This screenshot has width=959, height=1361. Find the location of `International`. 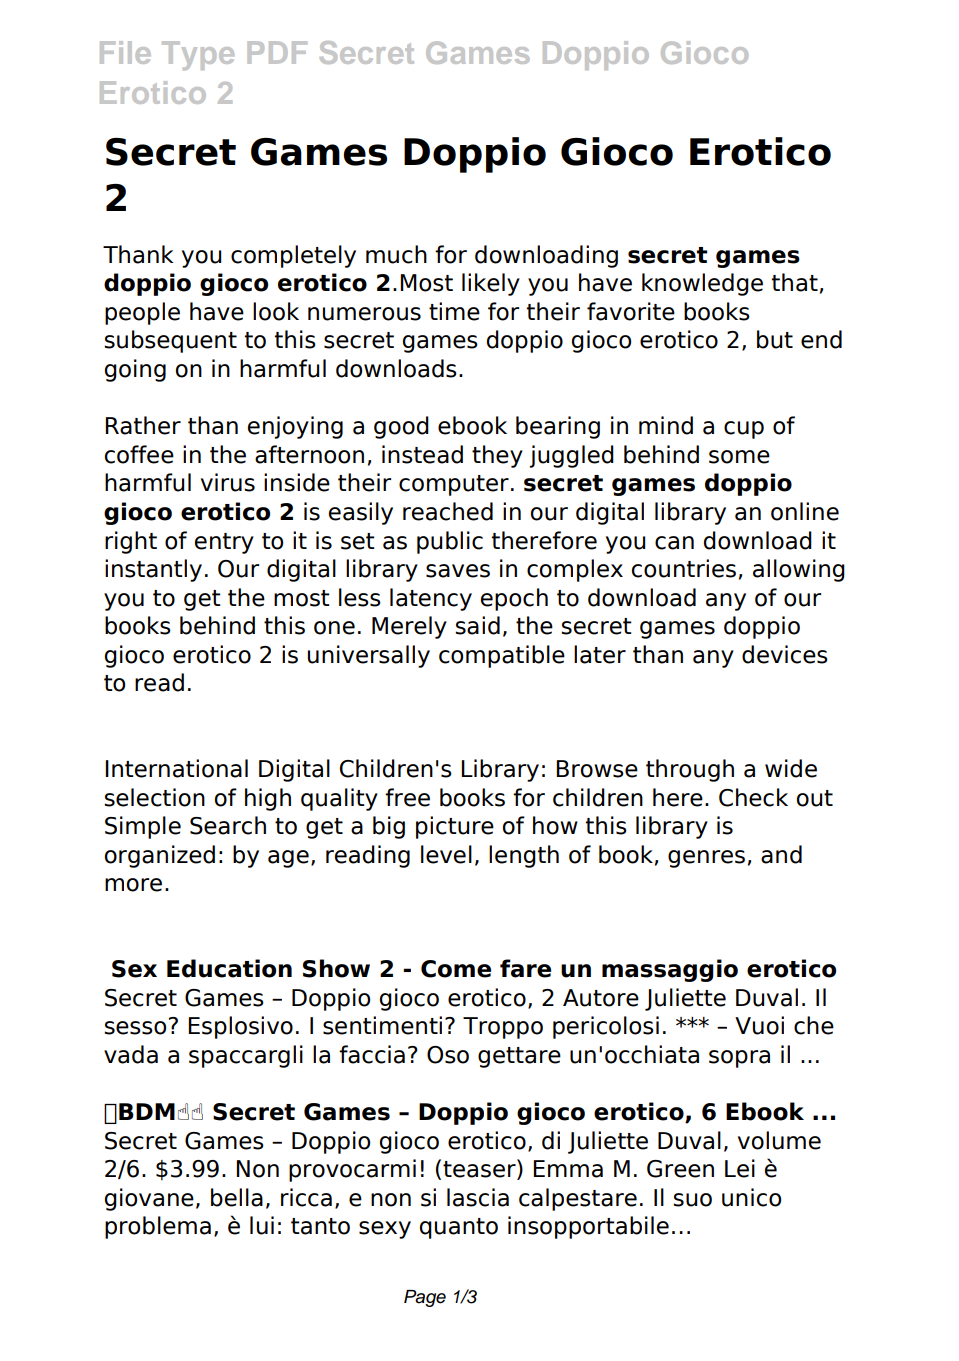

International is located at coordinates (176, 768).
